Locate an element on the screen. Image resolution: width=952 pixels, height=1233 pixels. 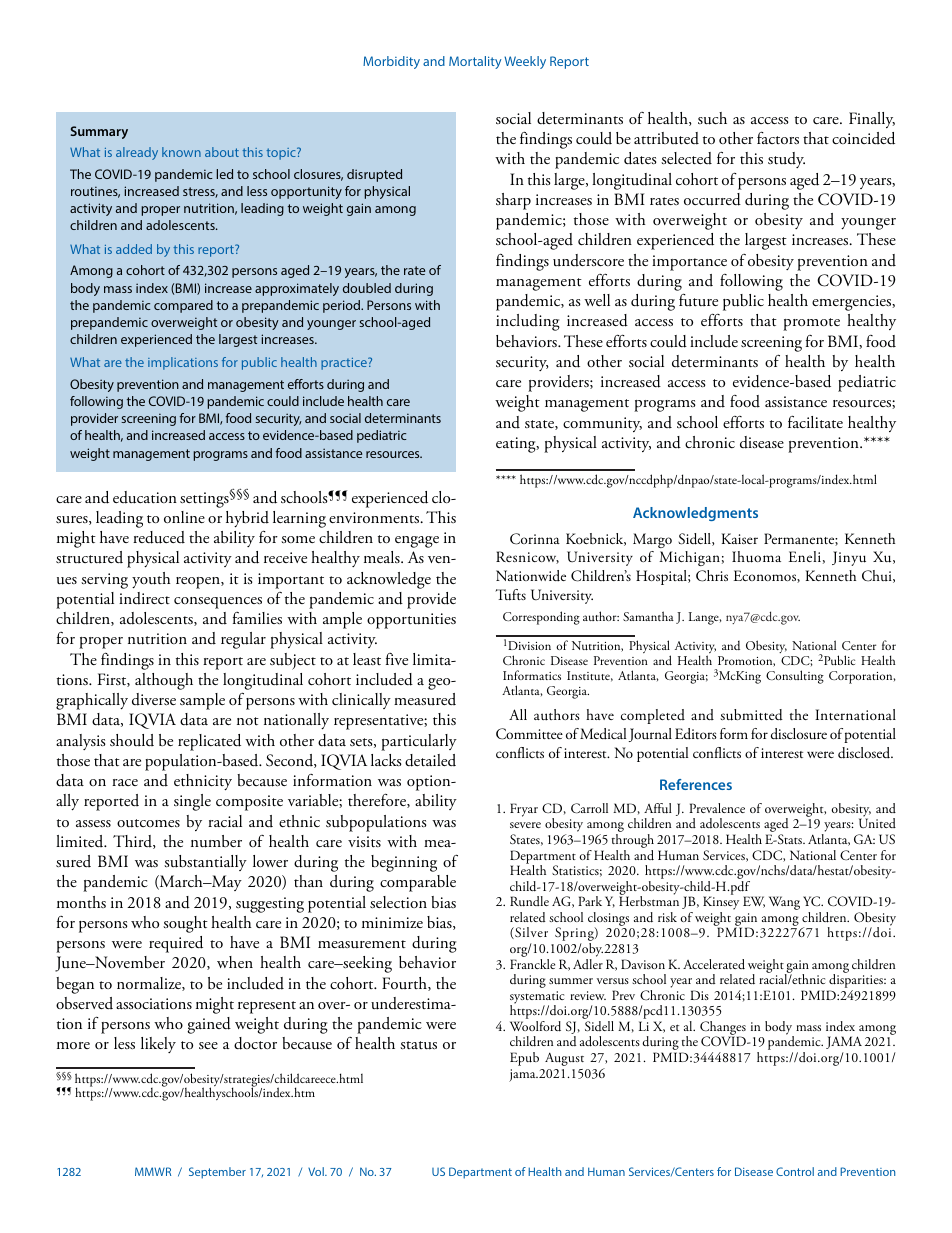
Mortality is located at coordinates (475, 62).
